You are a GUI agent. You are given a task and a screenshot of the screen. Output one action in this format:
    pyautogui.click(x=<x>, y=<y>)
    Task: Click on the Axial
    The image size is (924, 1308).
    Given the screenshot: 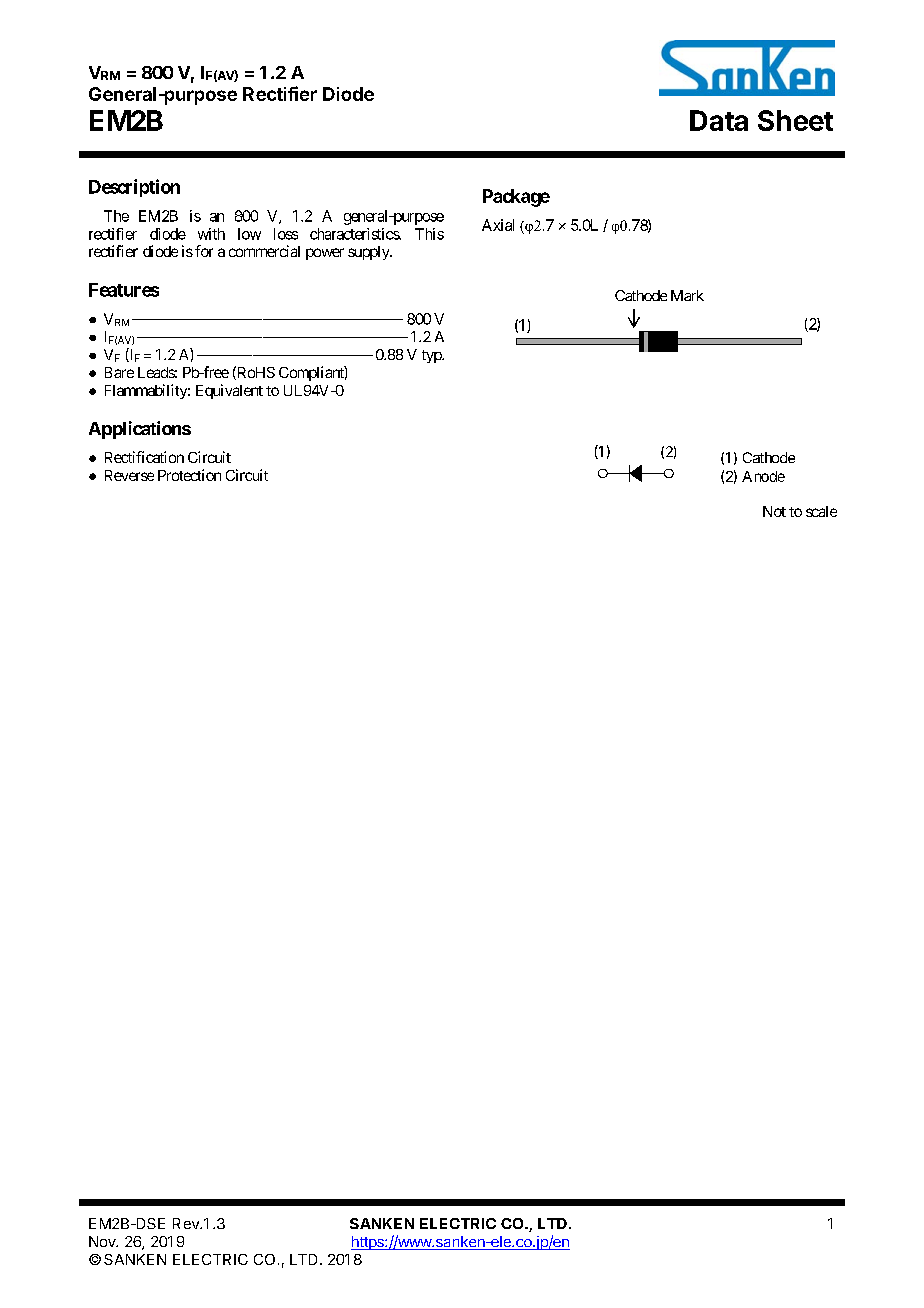 What is the action you would take?
    pyautogui.click(x=498, y=225)
